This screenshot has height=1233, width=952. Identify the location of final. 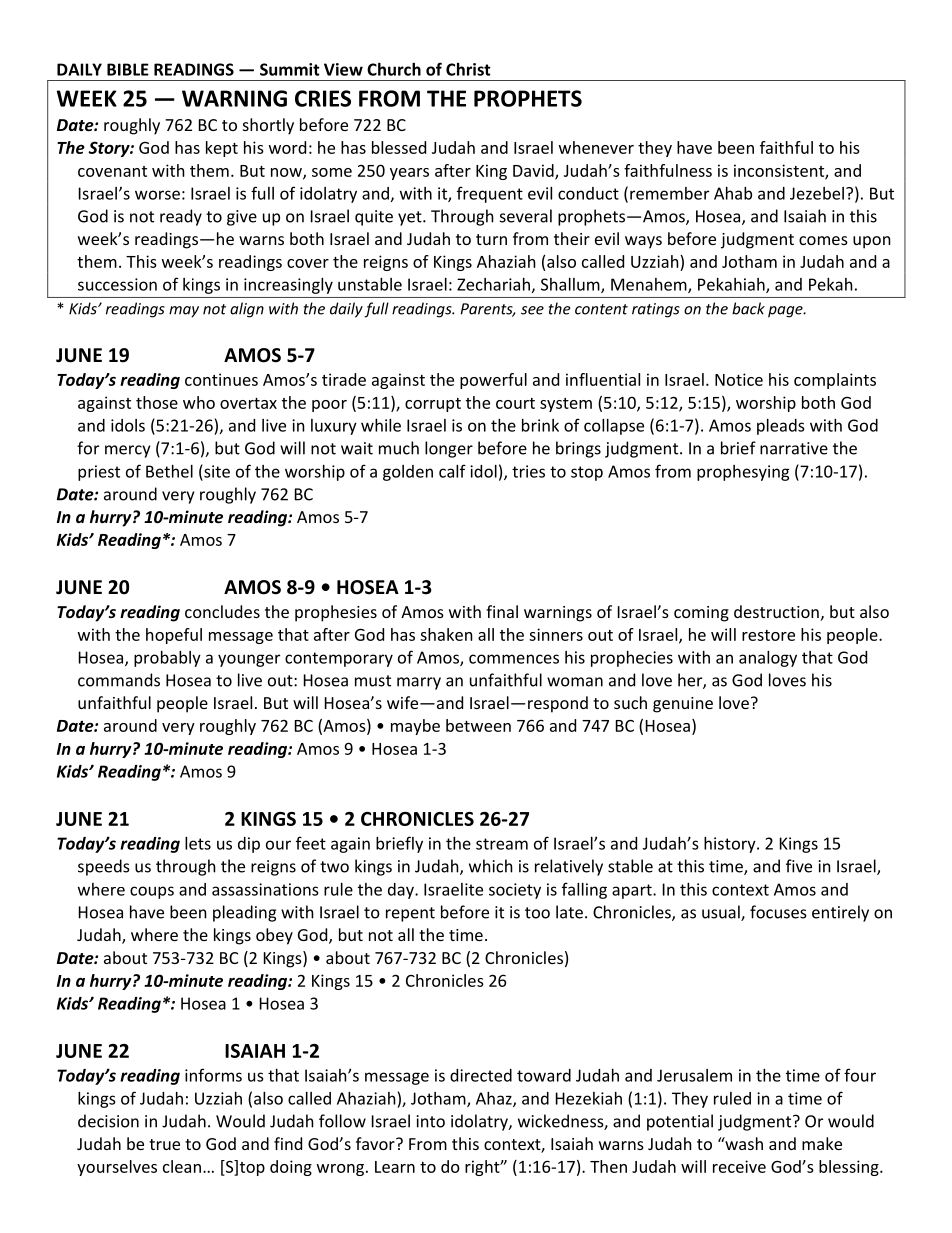
(502, 611).
